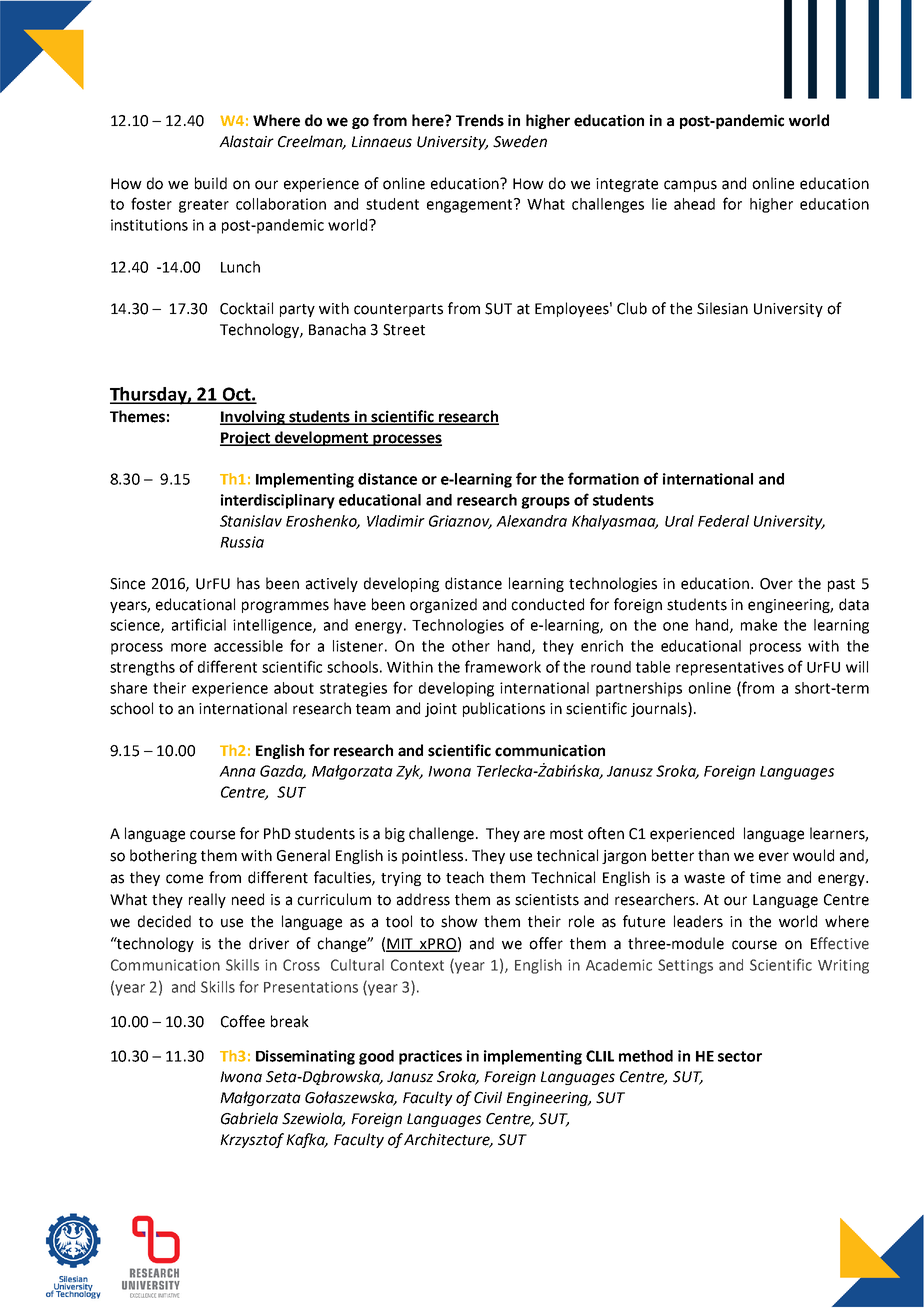  I want to click on Anna, so click(237, 771).
